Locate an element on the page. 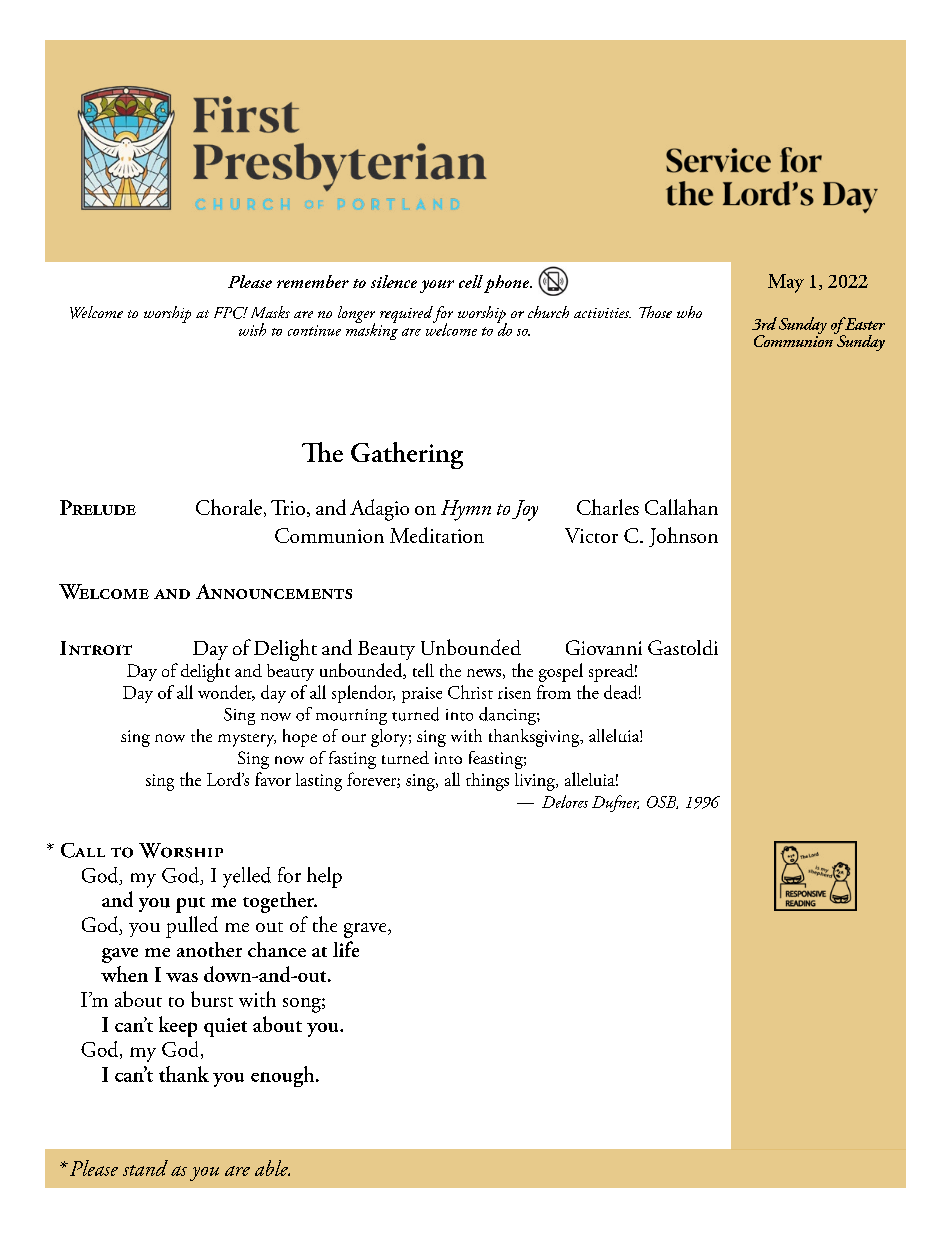 Image resolution: width=952 pixels, height=1233 pixels. Meditation is located at coordinates (437, 535).
